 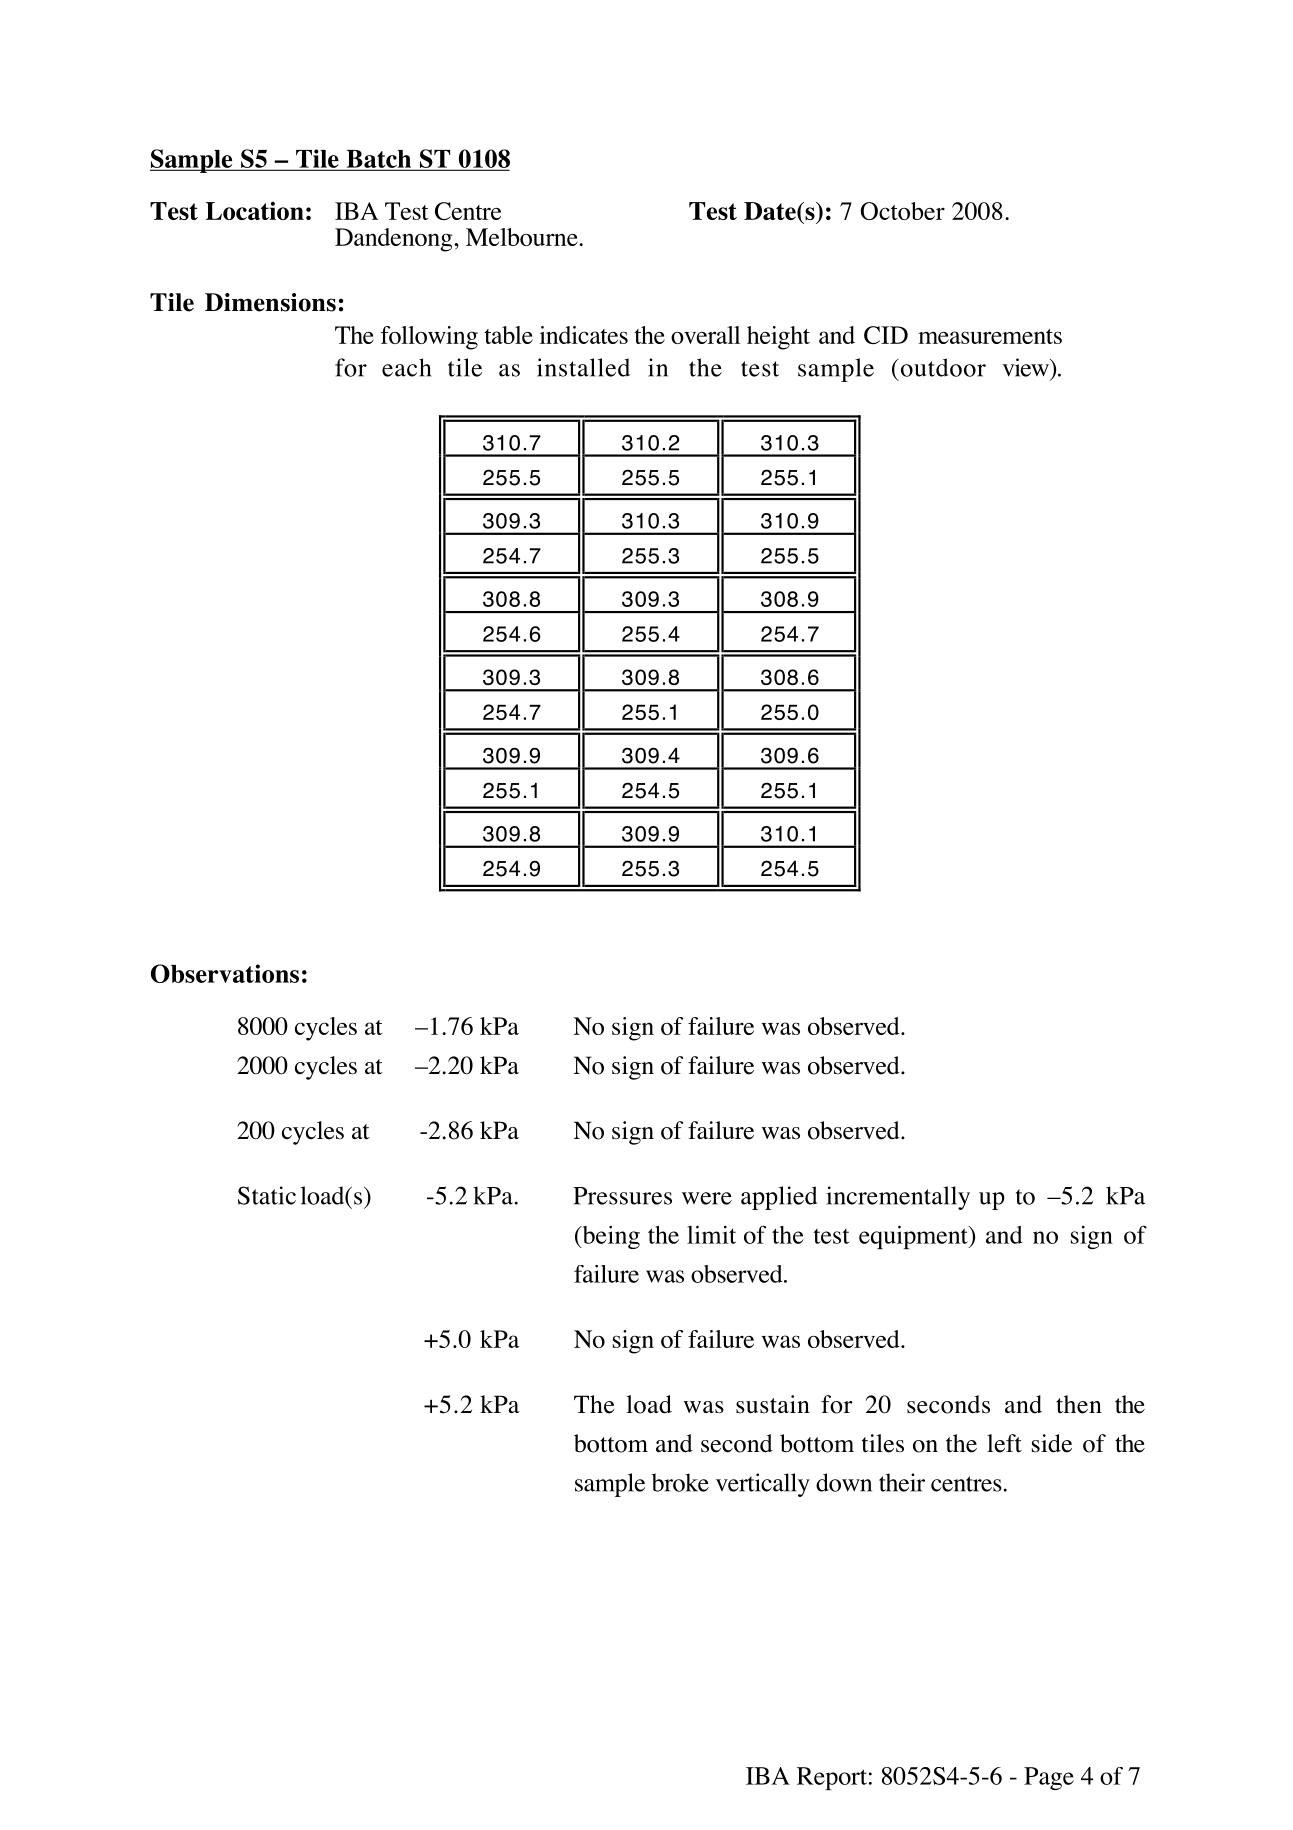 What do you see at coordinates (942, 367) in the screenshot?
I see `outdoor` at bounding box center [942, 367].
